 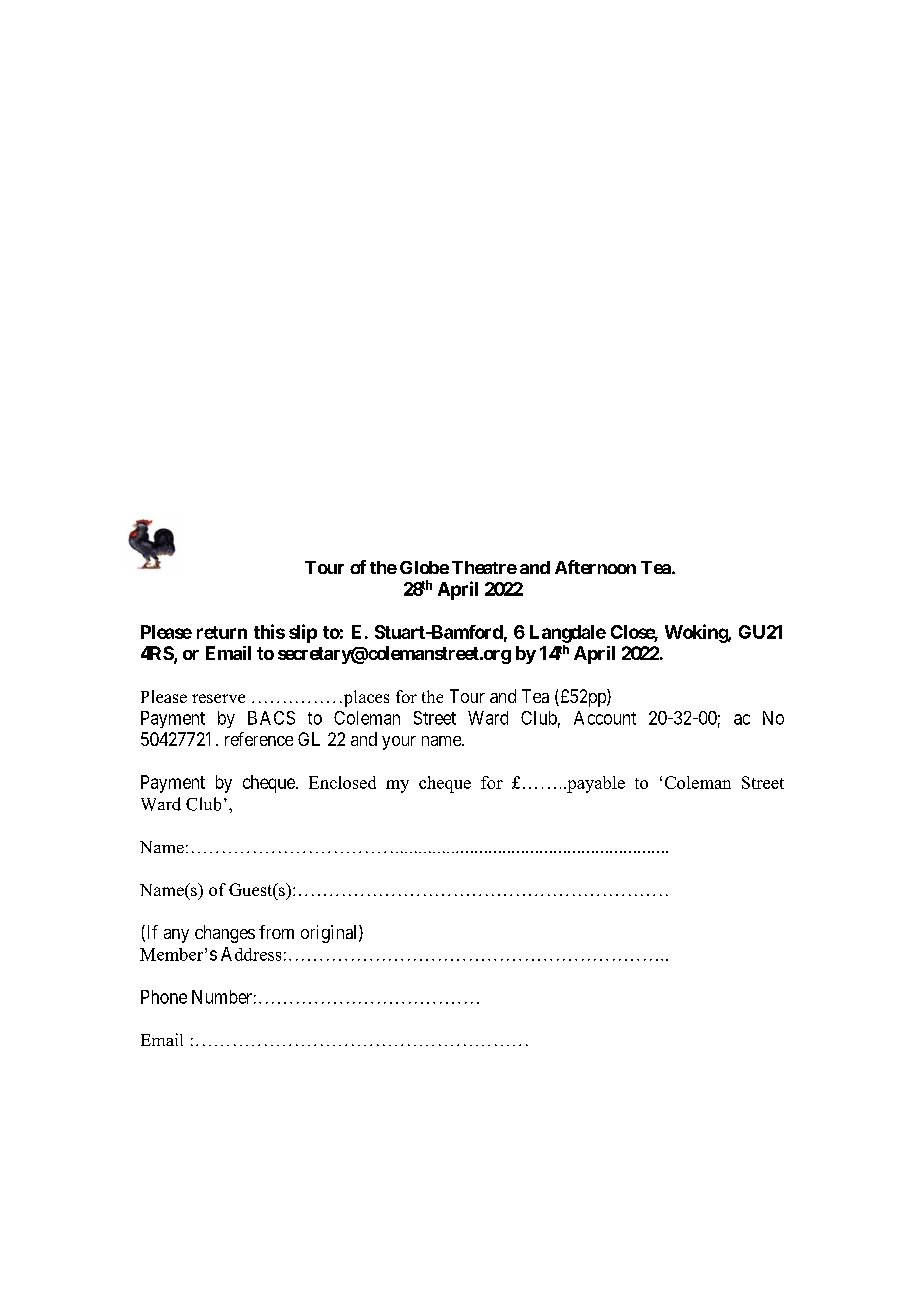 I want to click on Account, so click(x=605, y=718).
